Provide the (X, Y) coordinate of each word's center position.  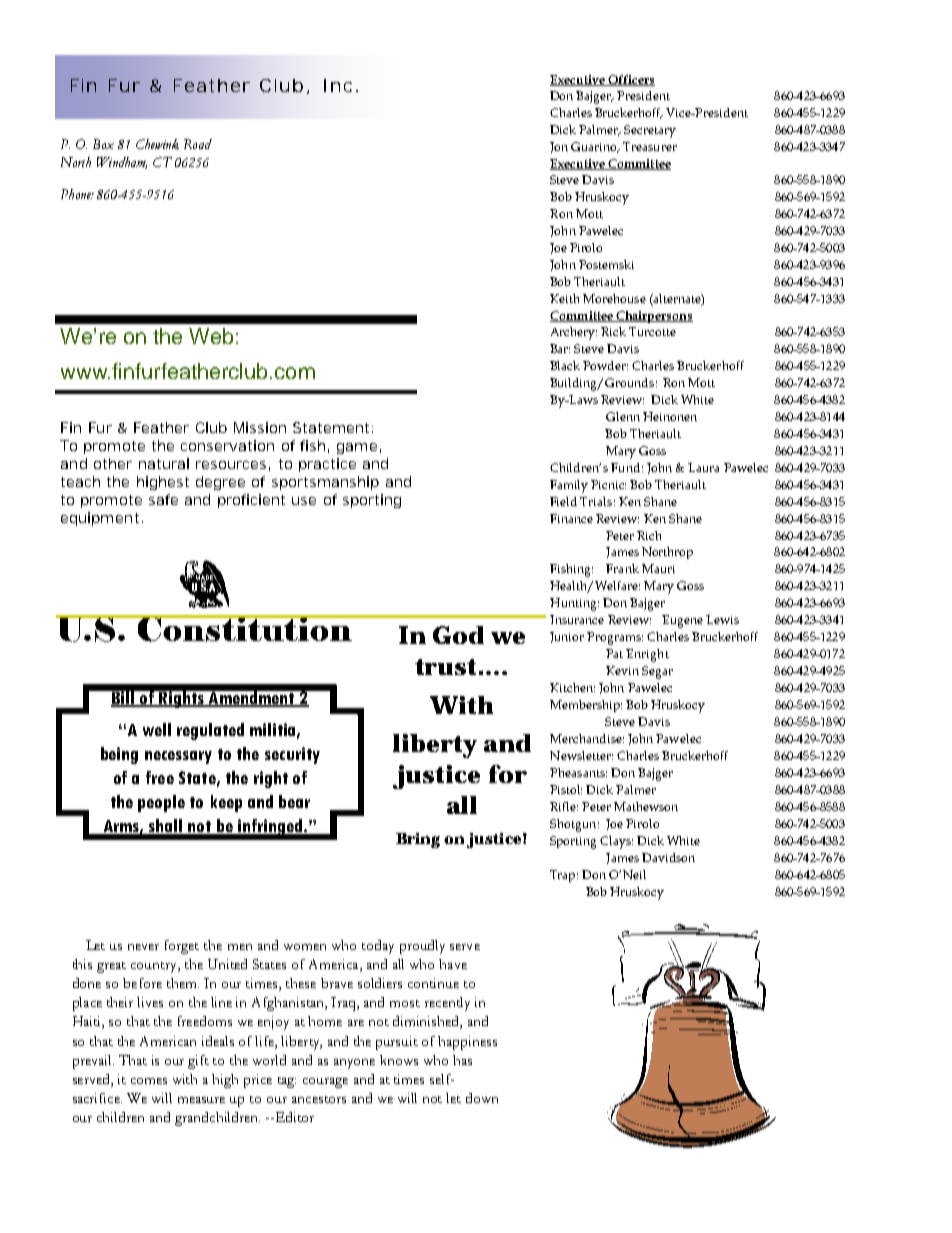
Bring (418, 840)
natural (164, 463)
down (482, 1098)
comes (149, 1081)
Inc (338, 85)
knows (399, 1060)
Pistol (566, 789)
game (357, 448)
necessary (178, 757)
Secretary (650, 131)
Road (198, 144)
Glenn (623, 416)
